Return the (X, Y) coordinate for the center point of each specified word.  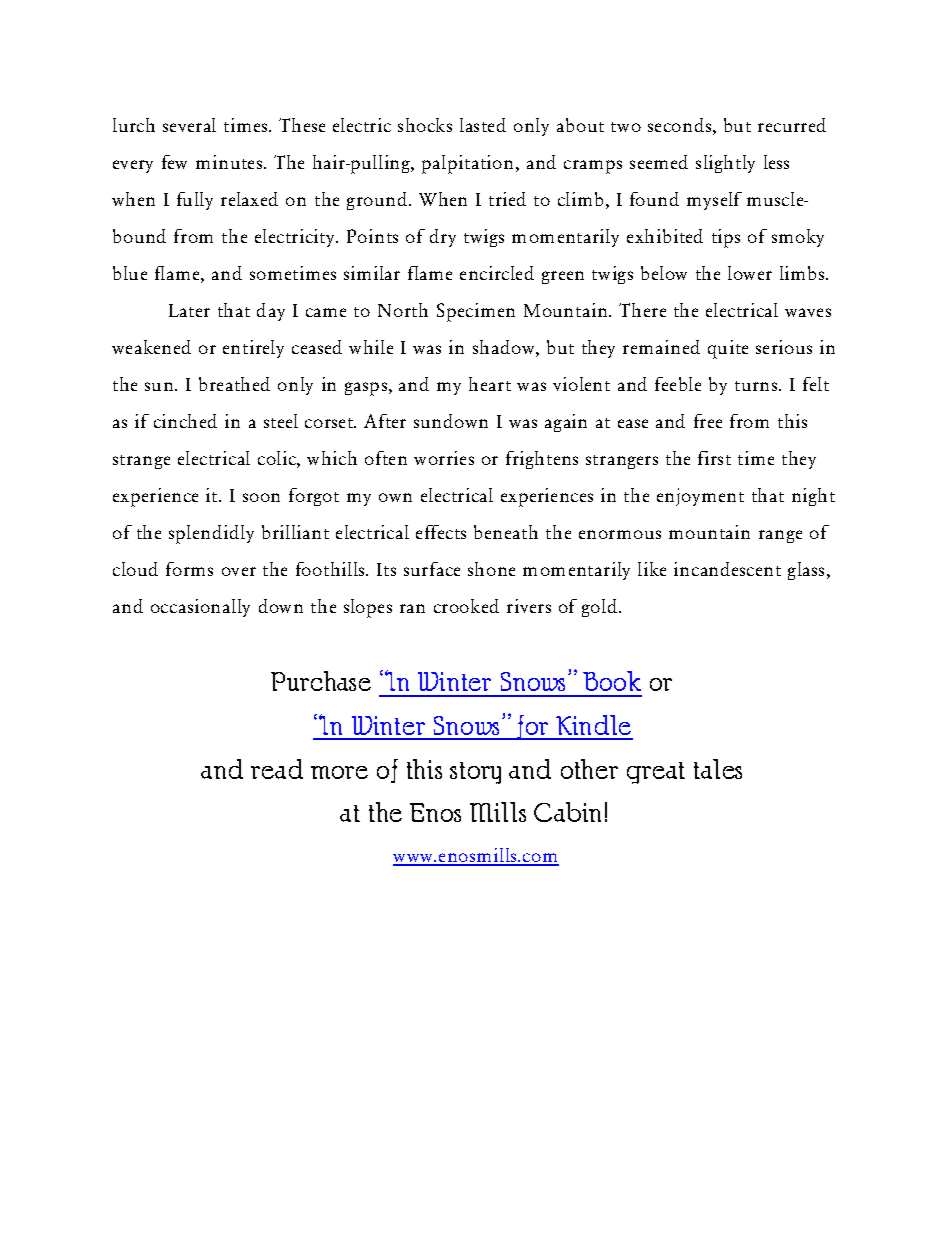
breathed (234, 384)
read (277, 769)
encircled (497, 273)
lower (750, 273)
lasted (483, 125)
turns (756, 386)
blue (130, 273)
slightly (725, 164)
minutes (229, 162)
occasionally (200, 608)
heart (490, 384)
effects (441, 532)
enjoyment (700, 497)
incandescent (727, 569)
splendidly (211, 534)
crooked (466, 606)
